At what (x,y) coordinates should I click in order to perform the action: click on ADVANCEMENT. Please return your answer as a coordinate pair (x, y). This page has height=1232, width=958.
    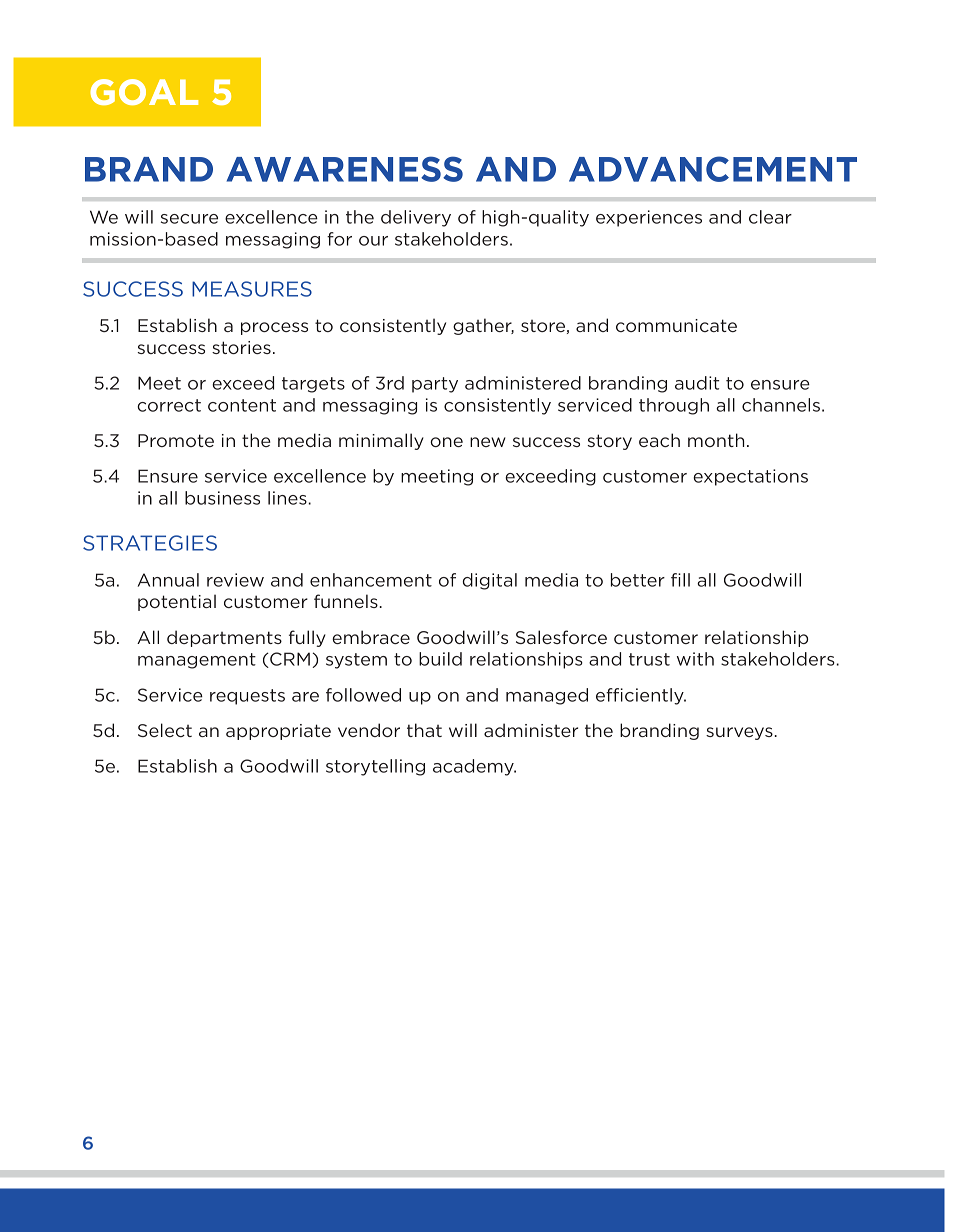
    Looking at the image, I should click on (713, 169).
